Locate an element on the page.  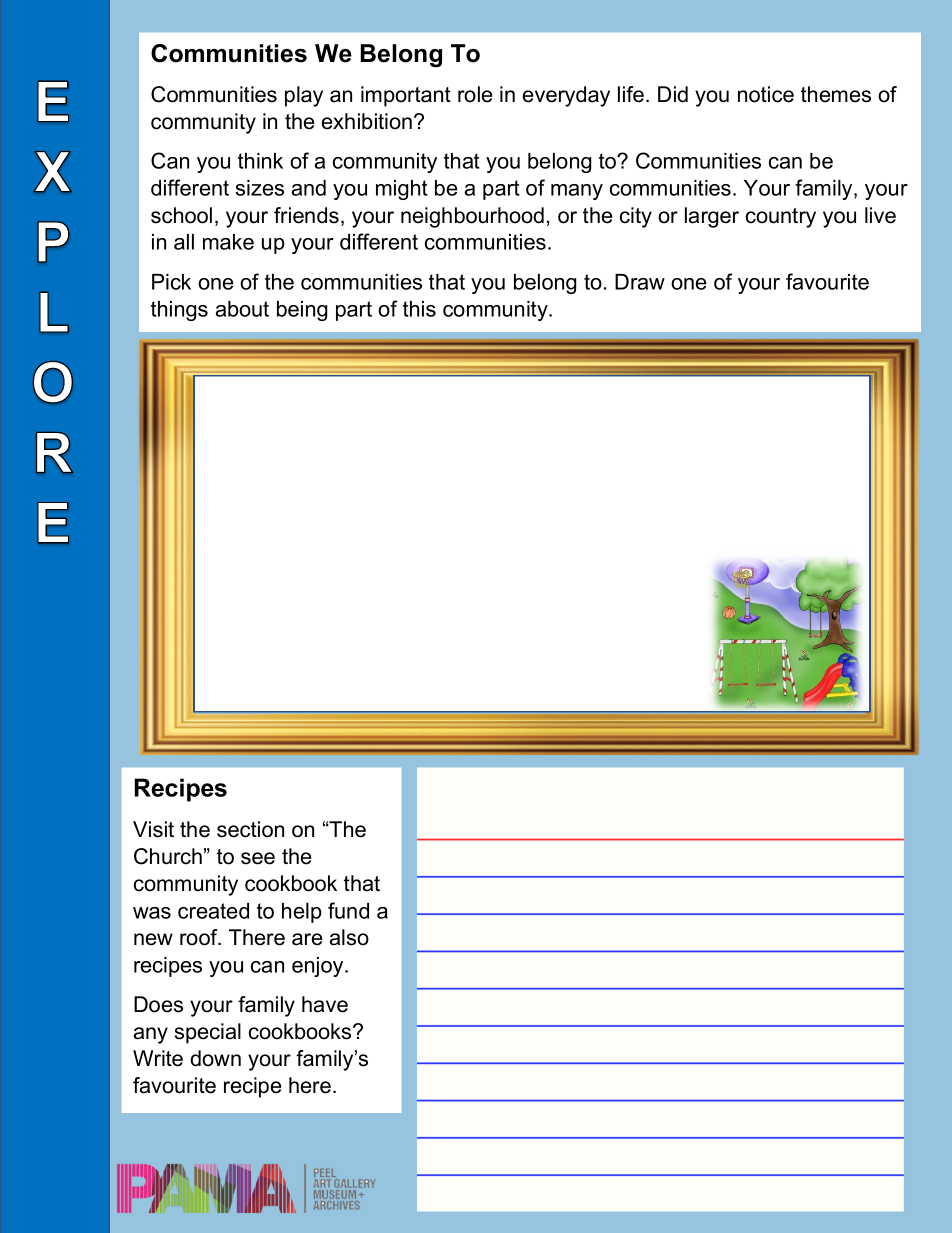
country is located at coordinates (781, 218).
